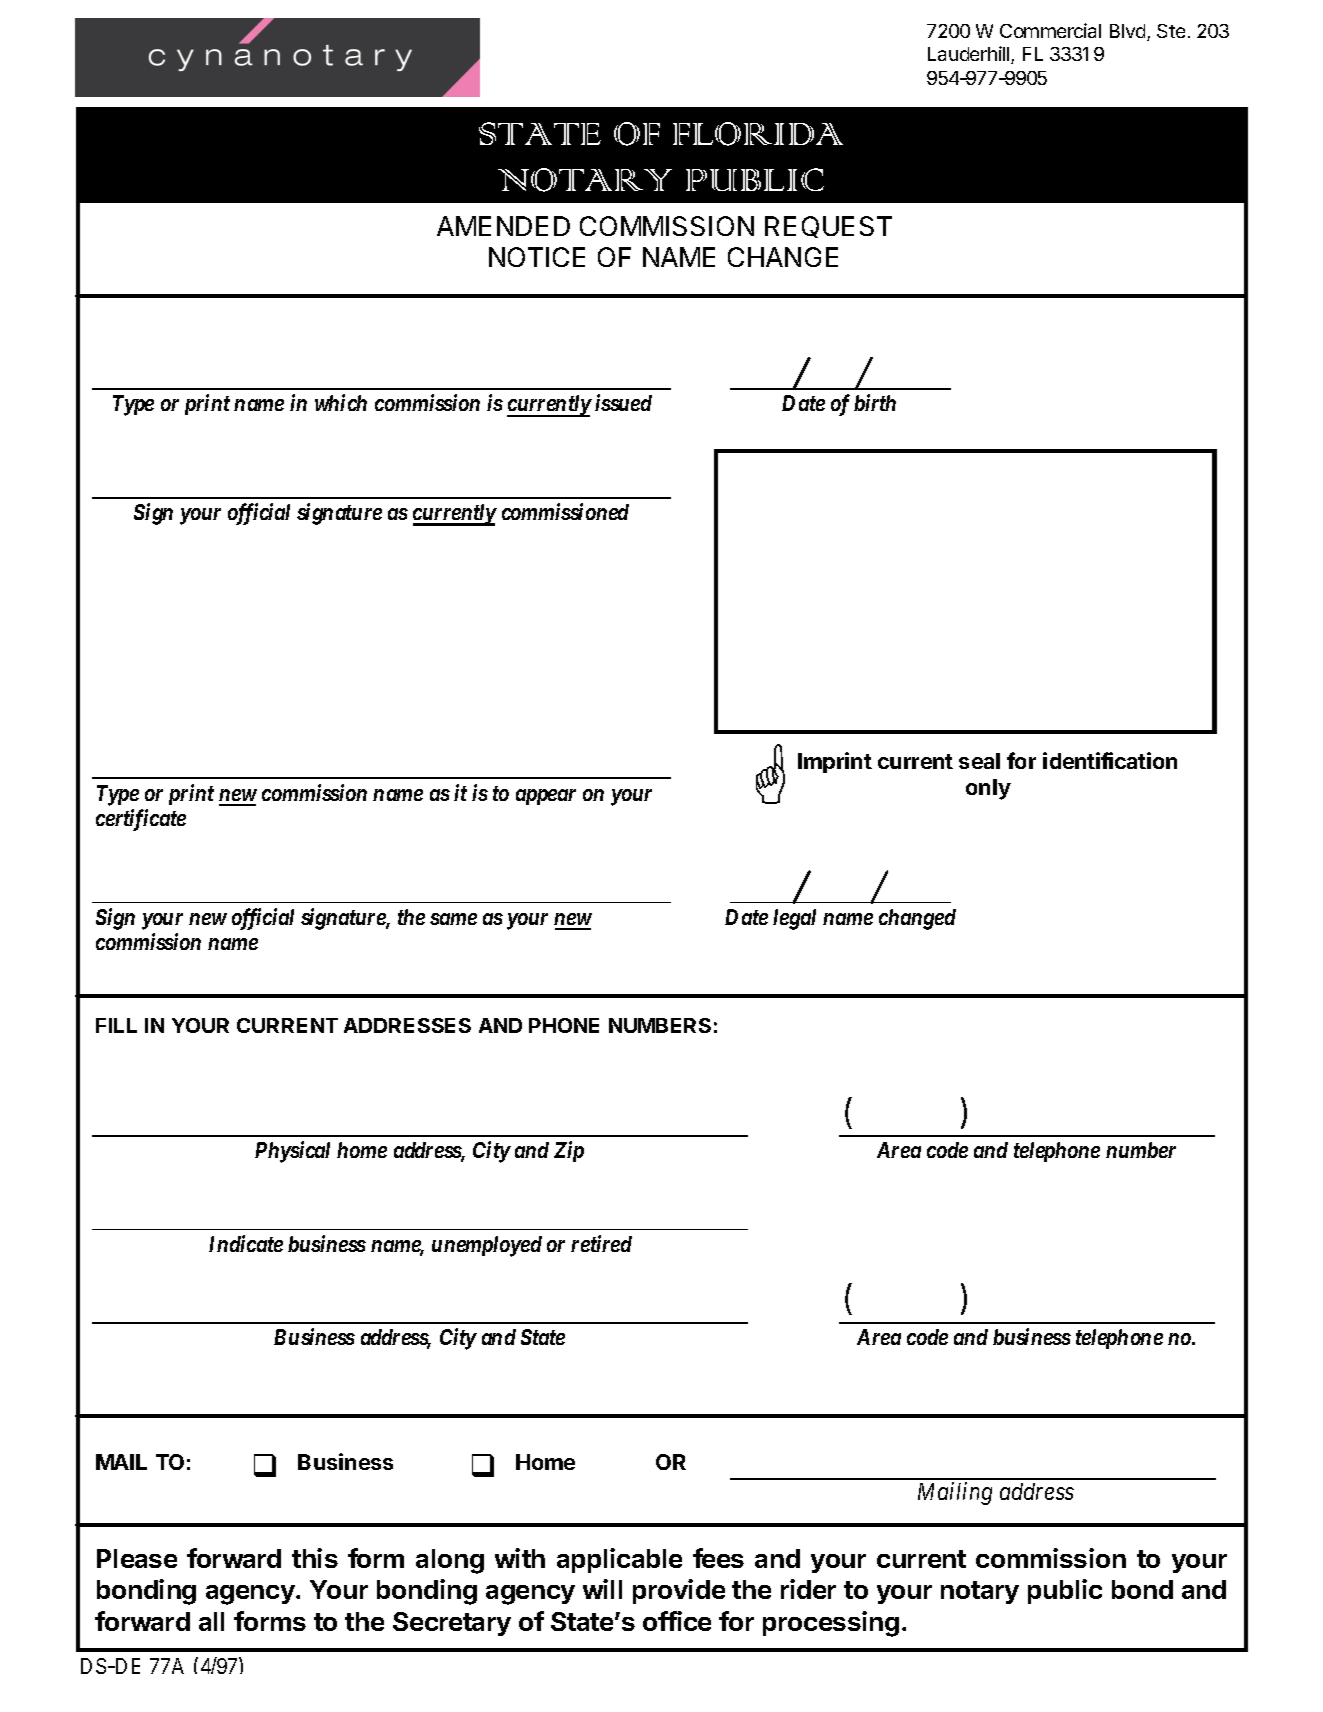  I want to click on retired, so click(601, 1243).
